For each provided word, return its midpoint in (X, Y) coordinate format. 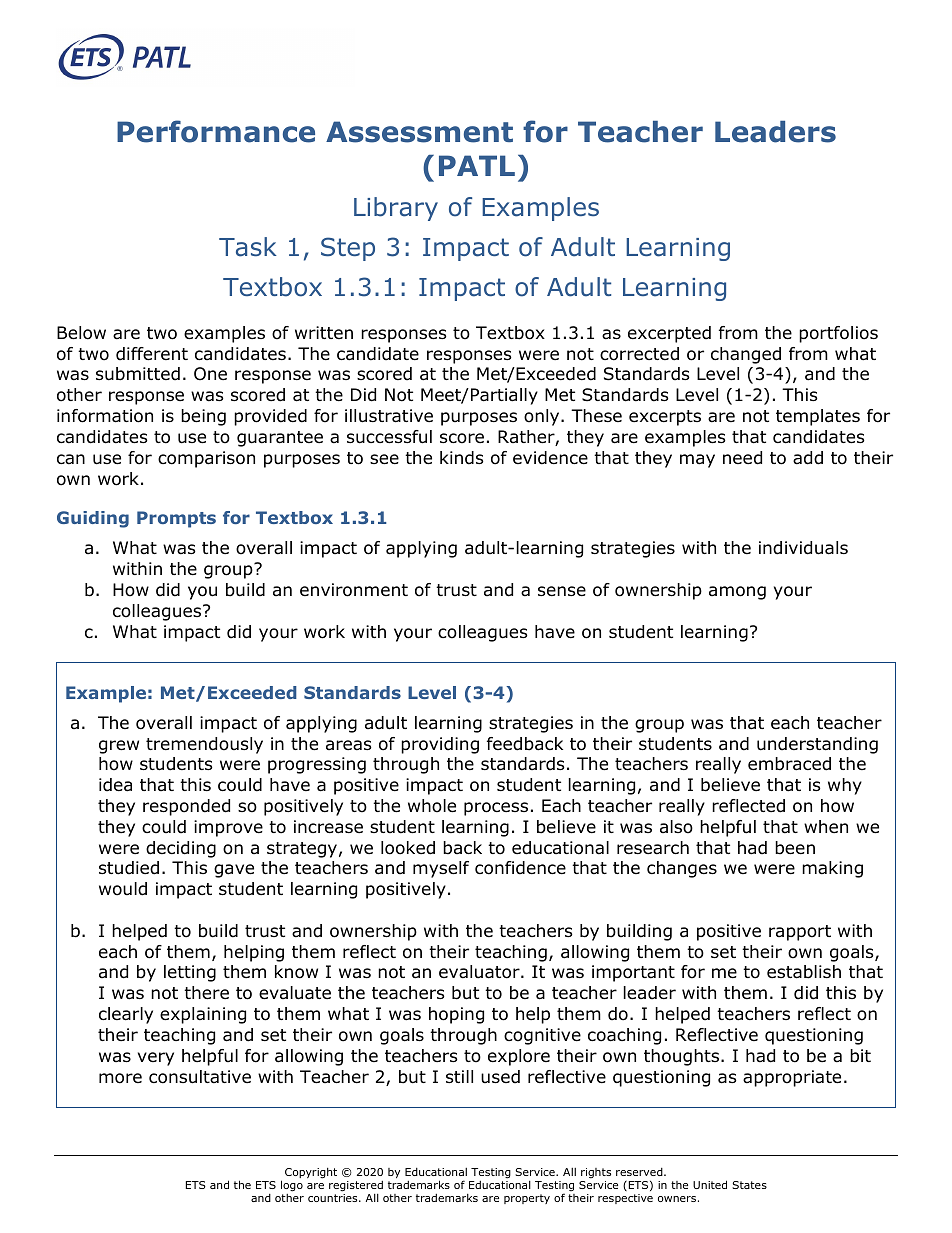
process (496, 809)
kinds (462, 458)
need (742, 458)
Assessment (419, 132)
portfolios (838, 334)
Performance (216, 131)
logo (292, 1186)
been (795, 848)
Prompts (176, 519)
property (527, 1199)
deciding (181, 849)
